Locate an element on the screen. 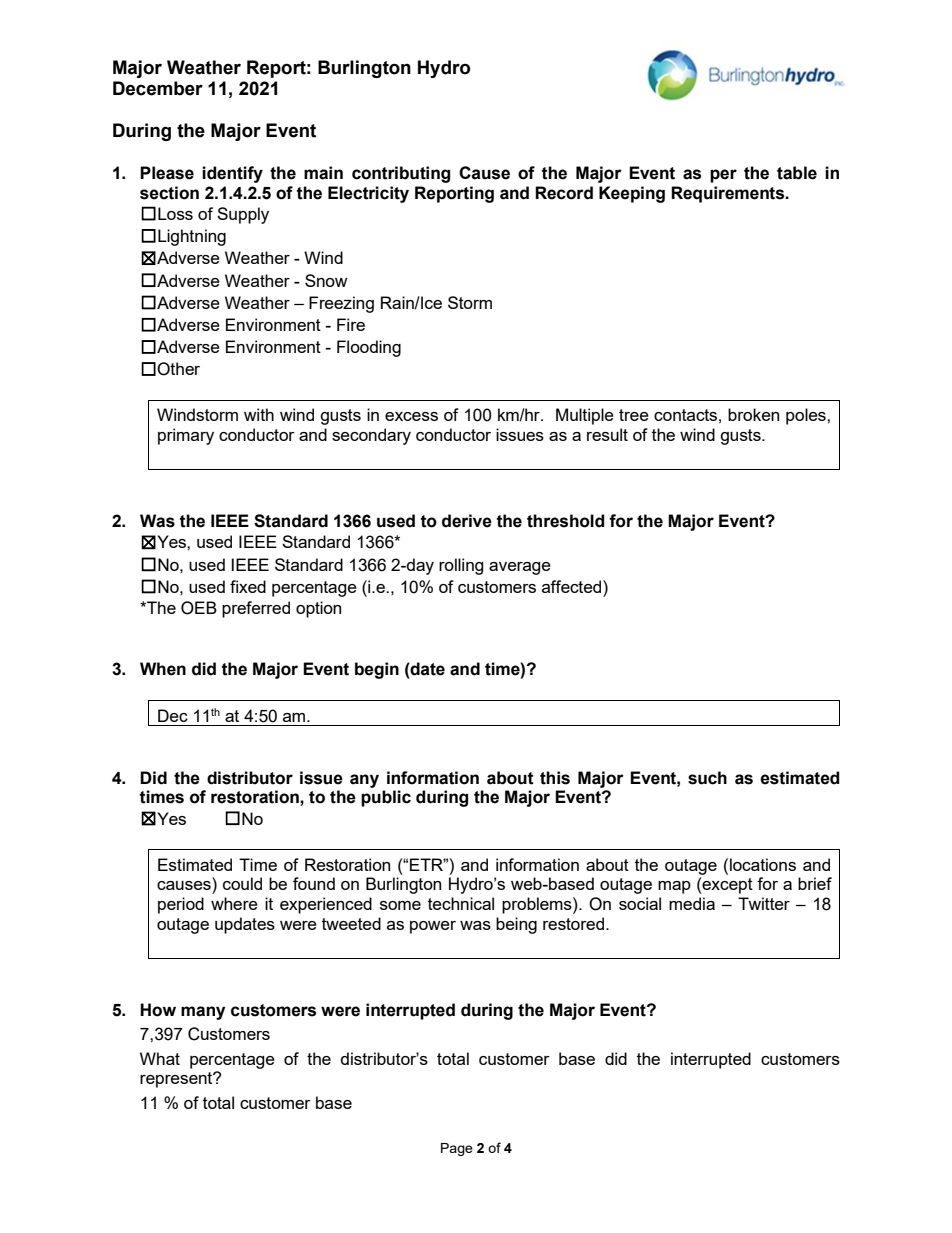  preferred is located at coordinates (256, 609).
